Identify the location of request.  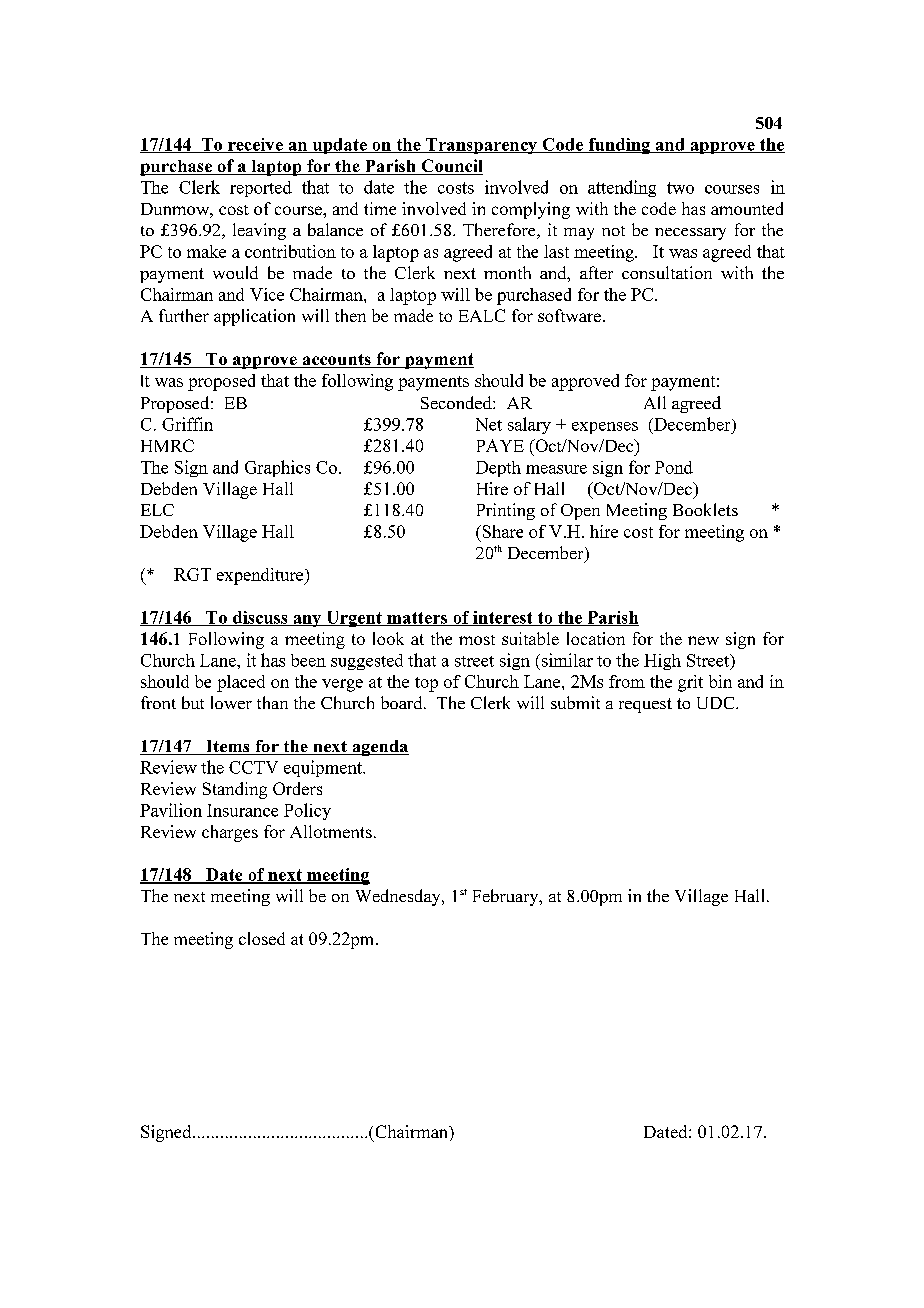
(645, 705).
